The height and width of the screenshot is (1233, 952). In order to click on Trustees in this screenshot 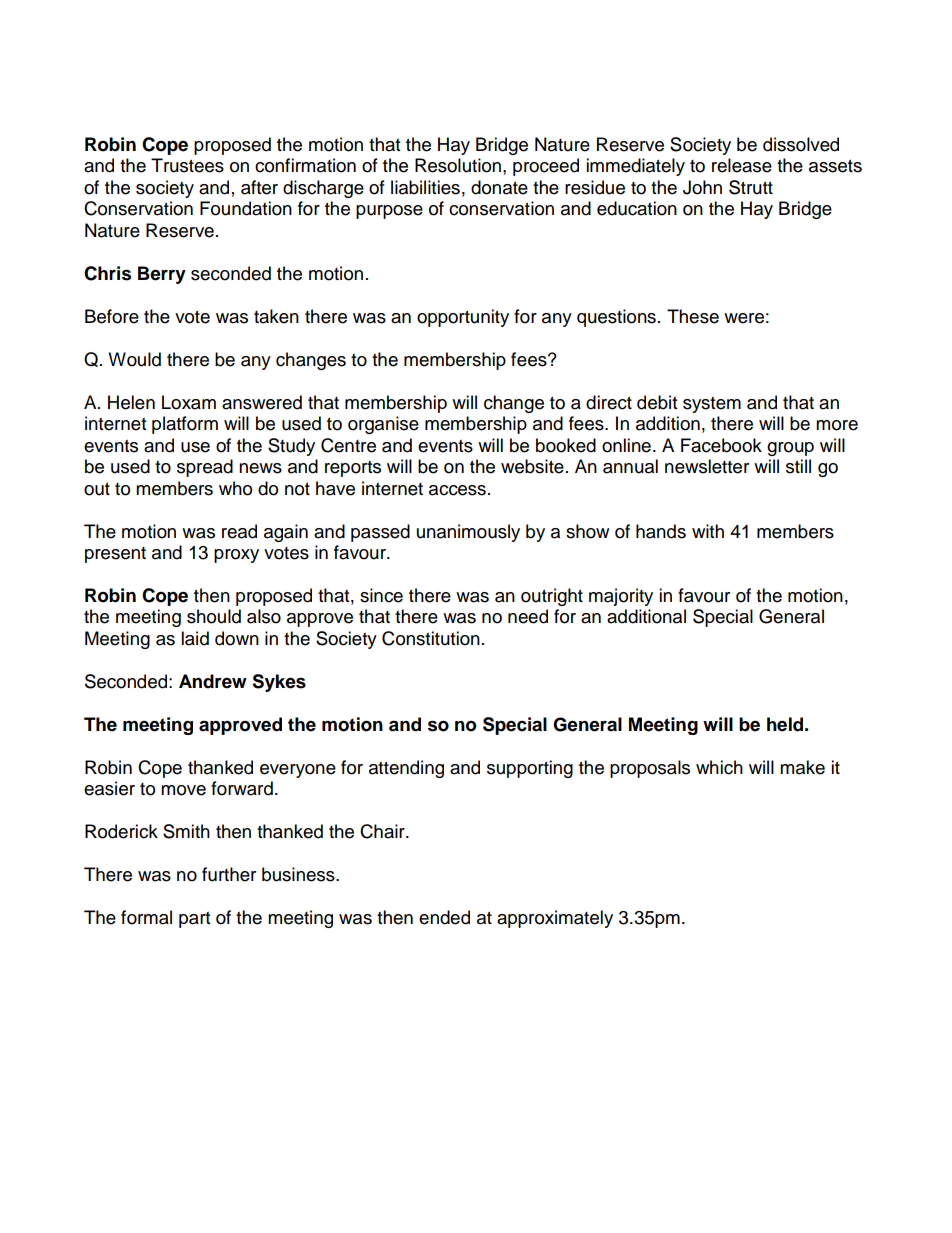, I will do `click(187, 165)`.
